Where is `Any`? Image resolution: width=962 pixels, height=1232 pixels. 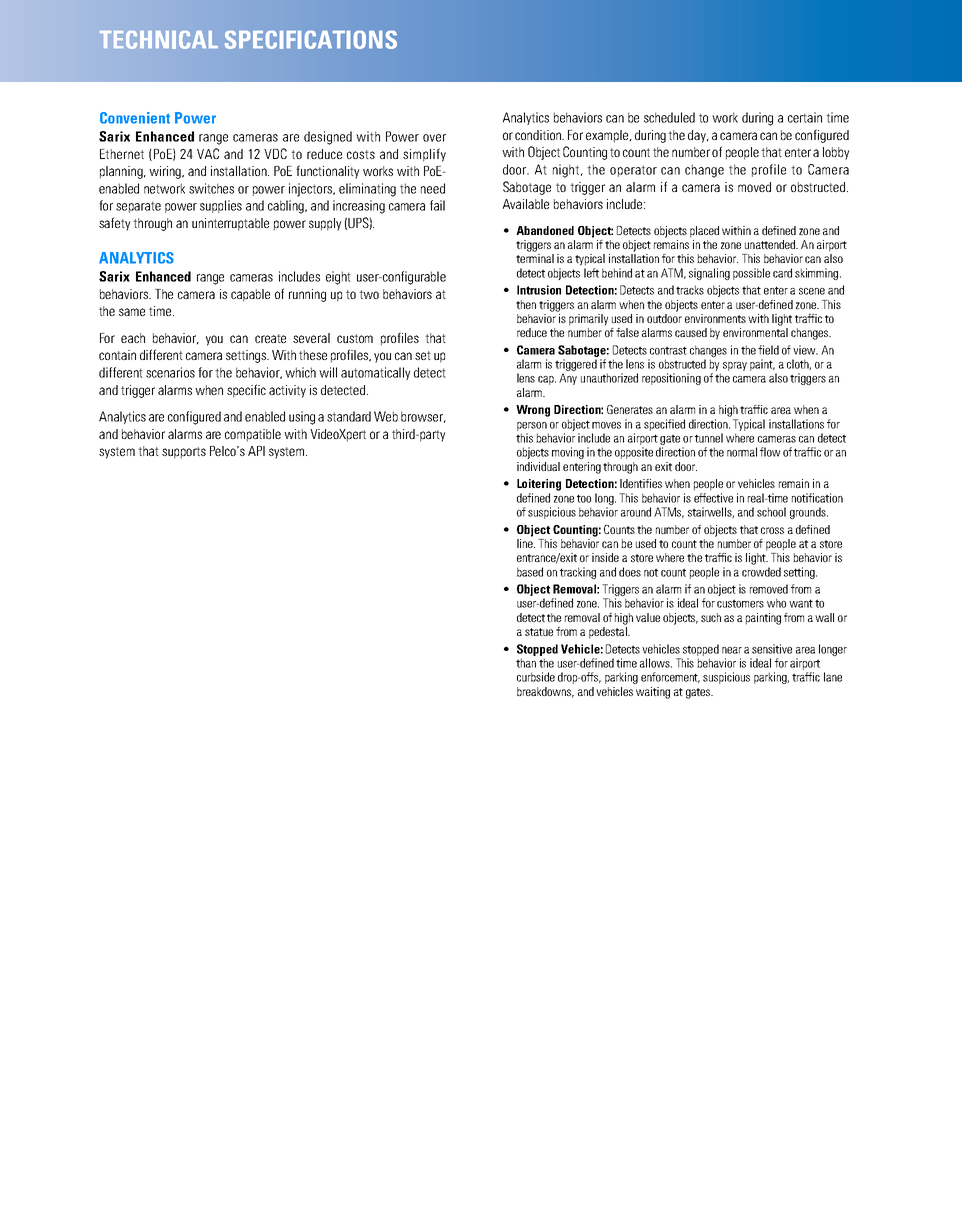 Any is located at coordinates (568, 379).
